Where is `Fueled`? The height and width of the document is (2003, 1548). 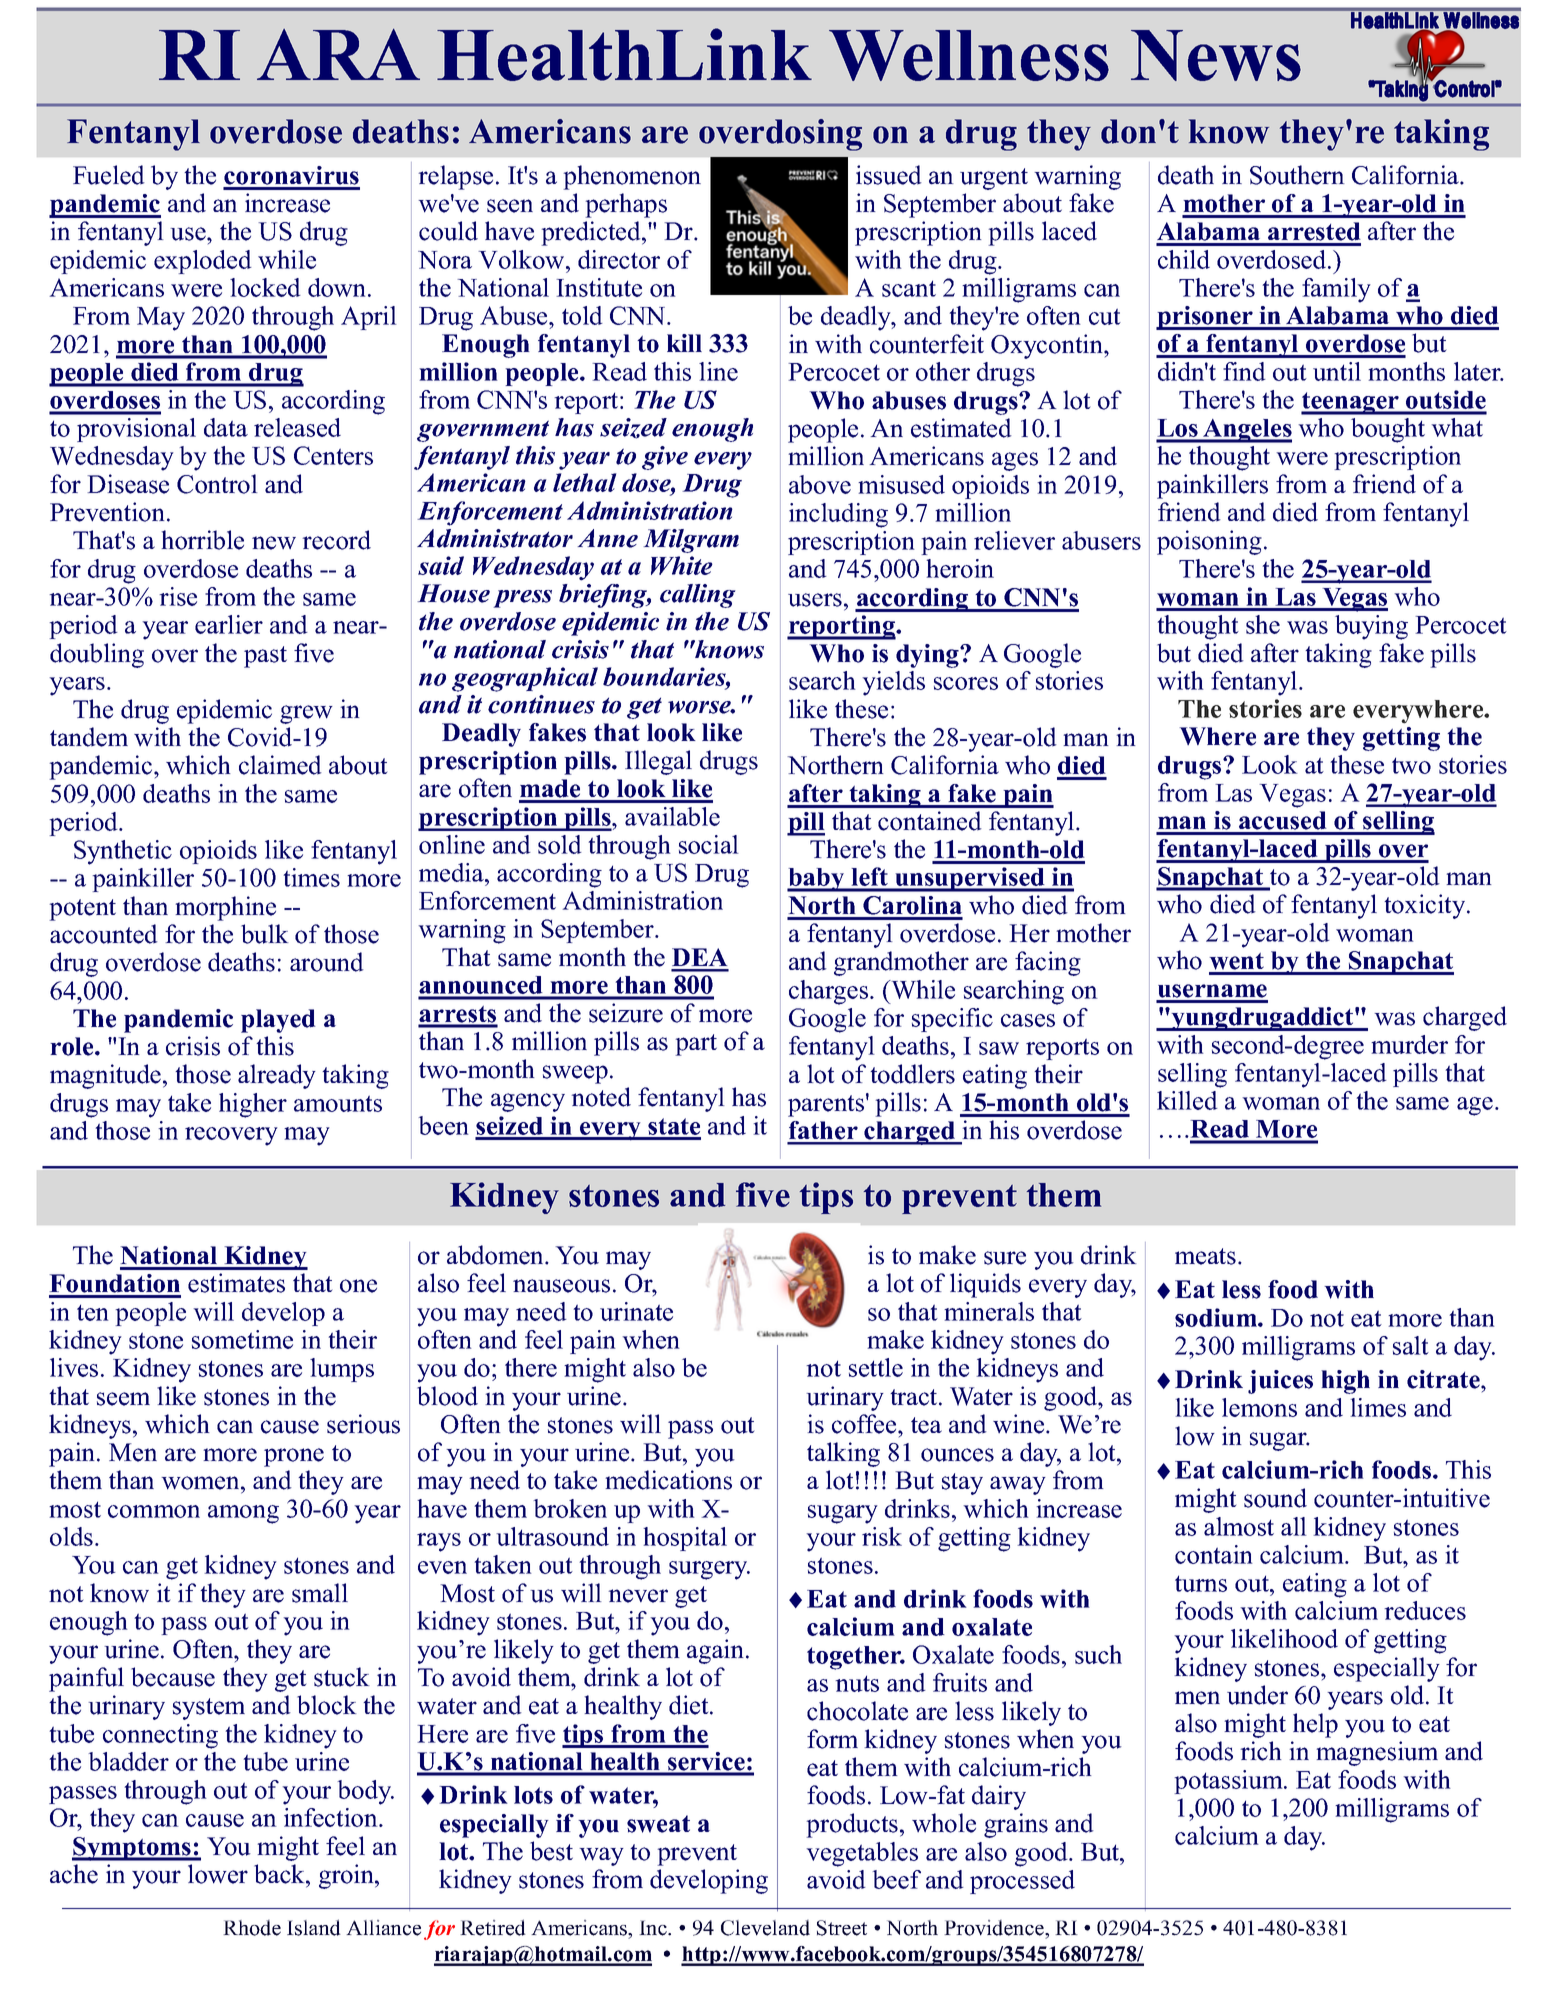 Fueled is located at coordinates (109, 175).
